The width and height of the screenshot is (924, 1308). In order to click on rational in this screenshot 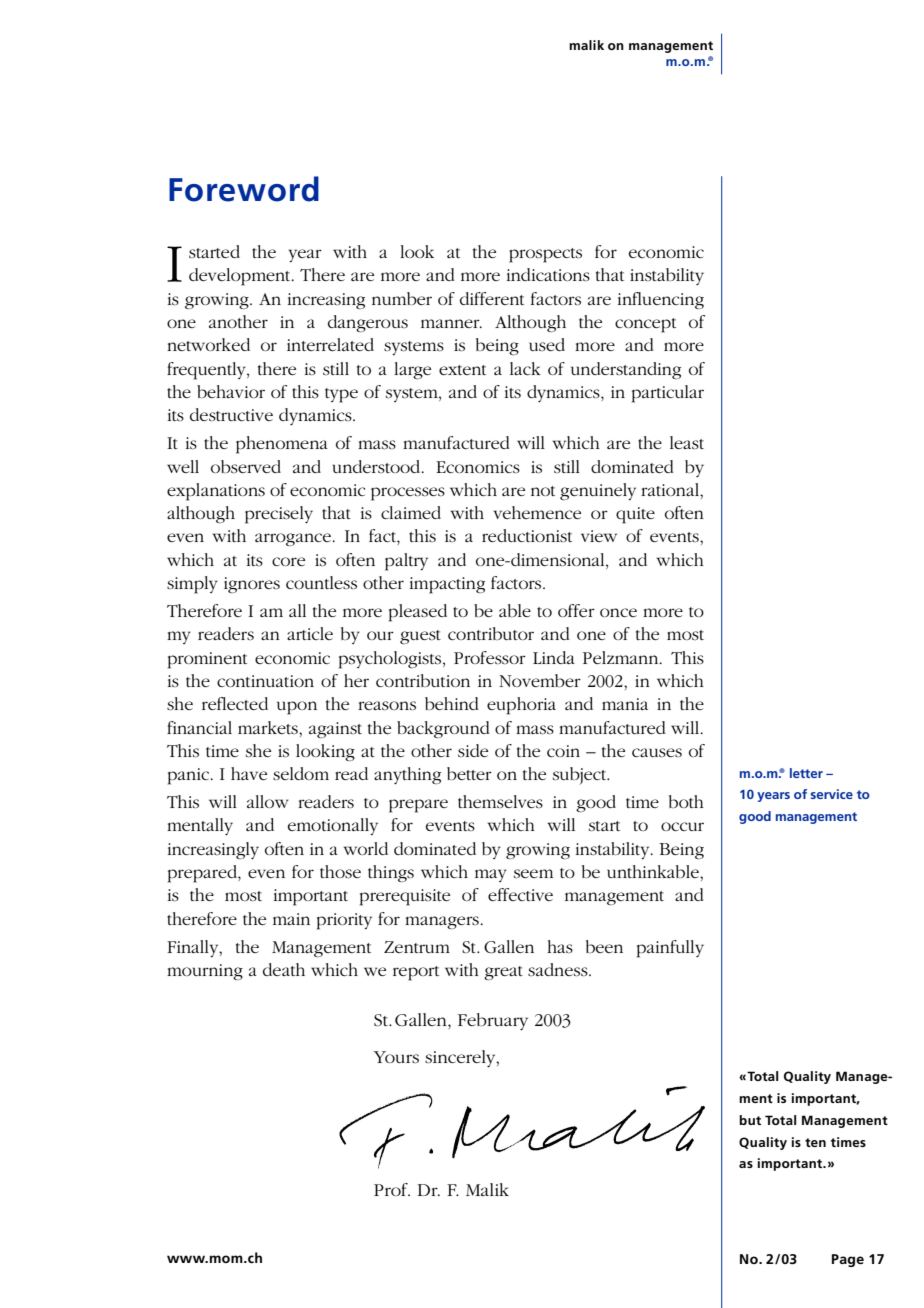, I will do `click(671, 489)`.
